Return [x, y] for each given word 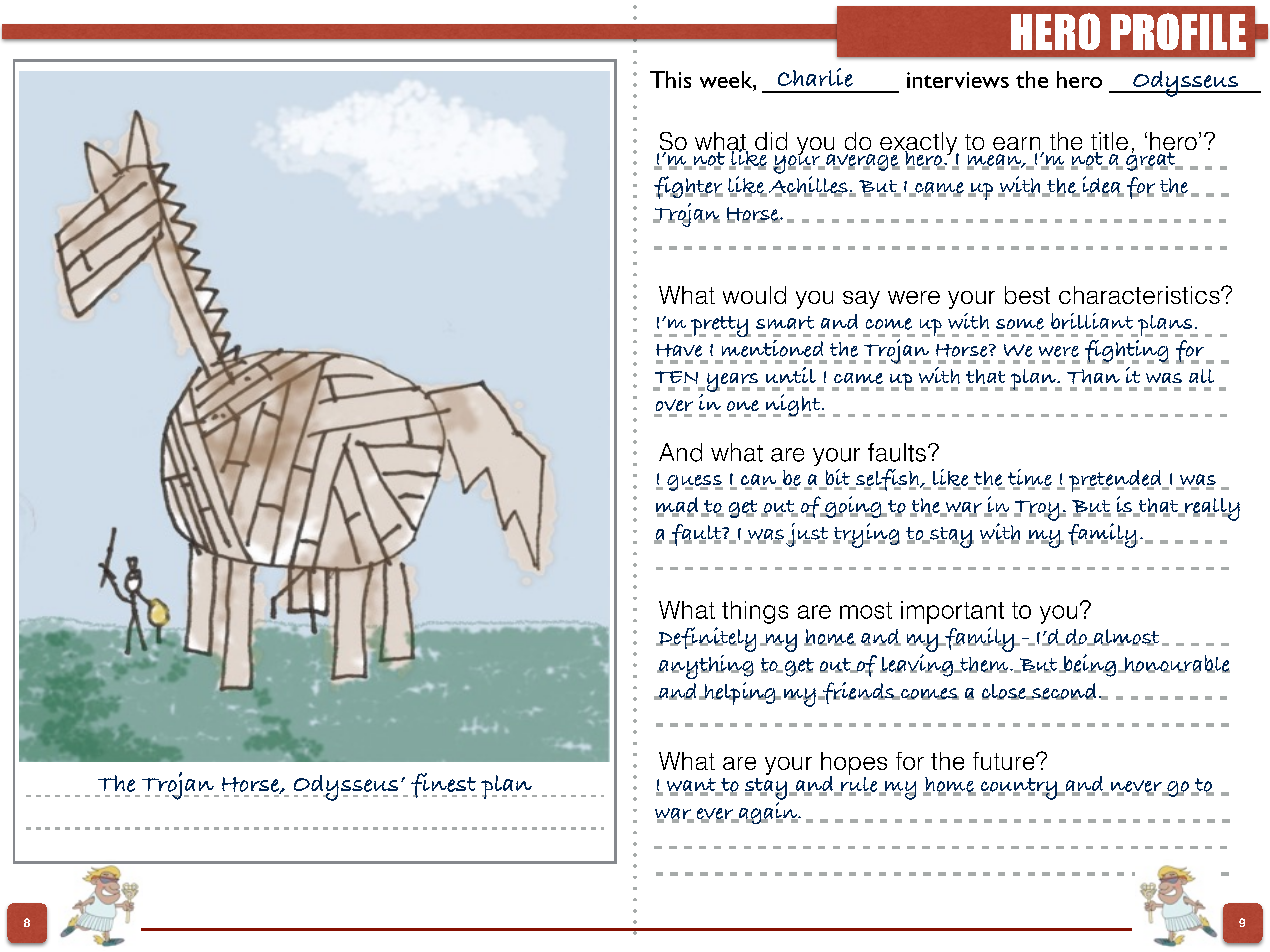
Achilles [809, 184]
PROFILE [1178, 31]
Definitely [706, 639]
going [853, 507]
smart [785, 322]
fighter [688, 187]
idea [1102, 186]
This [670, 79]
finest [444, 785]
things [755, 612]
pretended [1116, 481]
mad [677, 506]
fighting [1127, 352]
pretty [720, 326]
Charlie [815, 77]
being [1090, 665]
